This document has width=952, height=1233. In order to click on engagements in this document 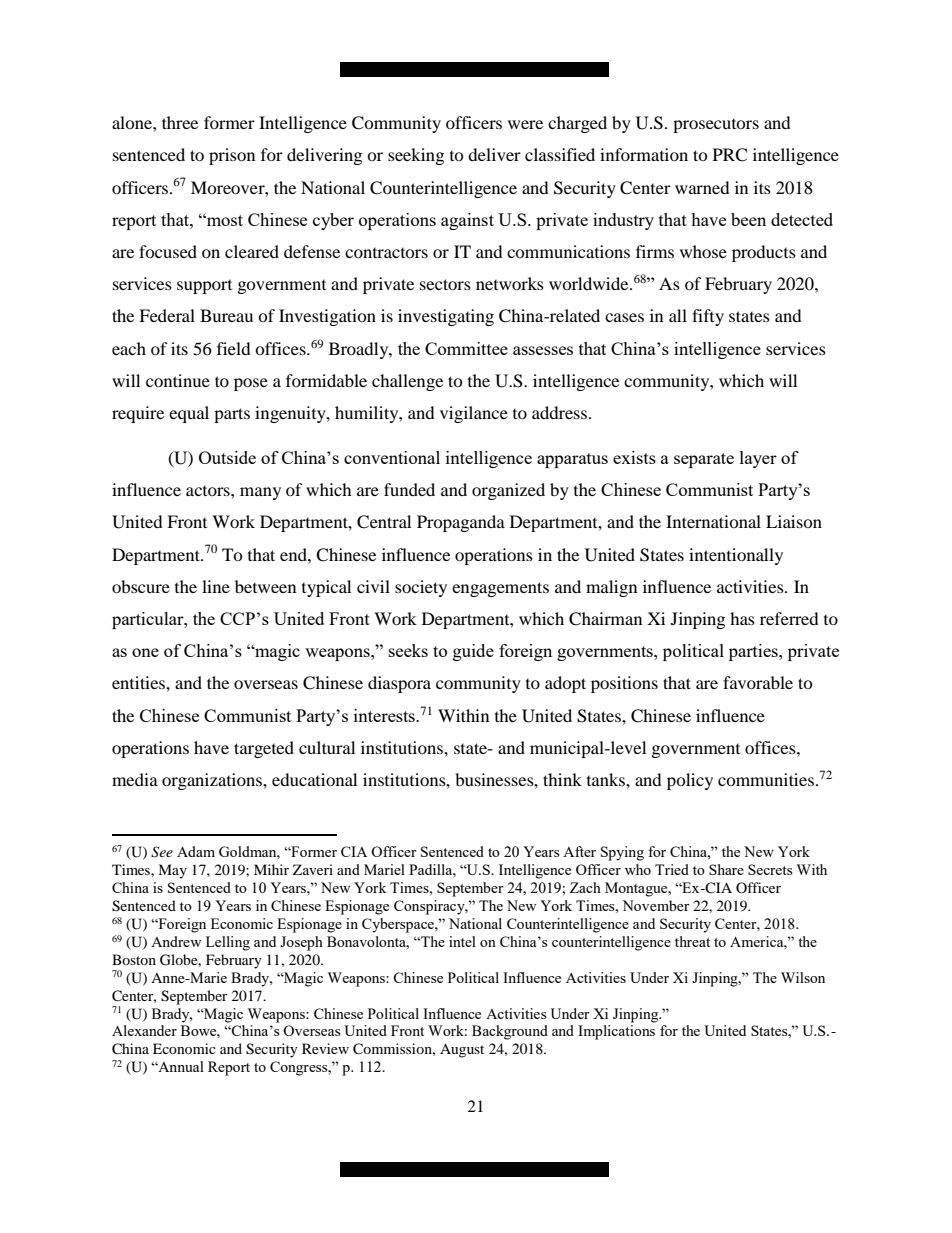, I will do `click(500, 589)`.
